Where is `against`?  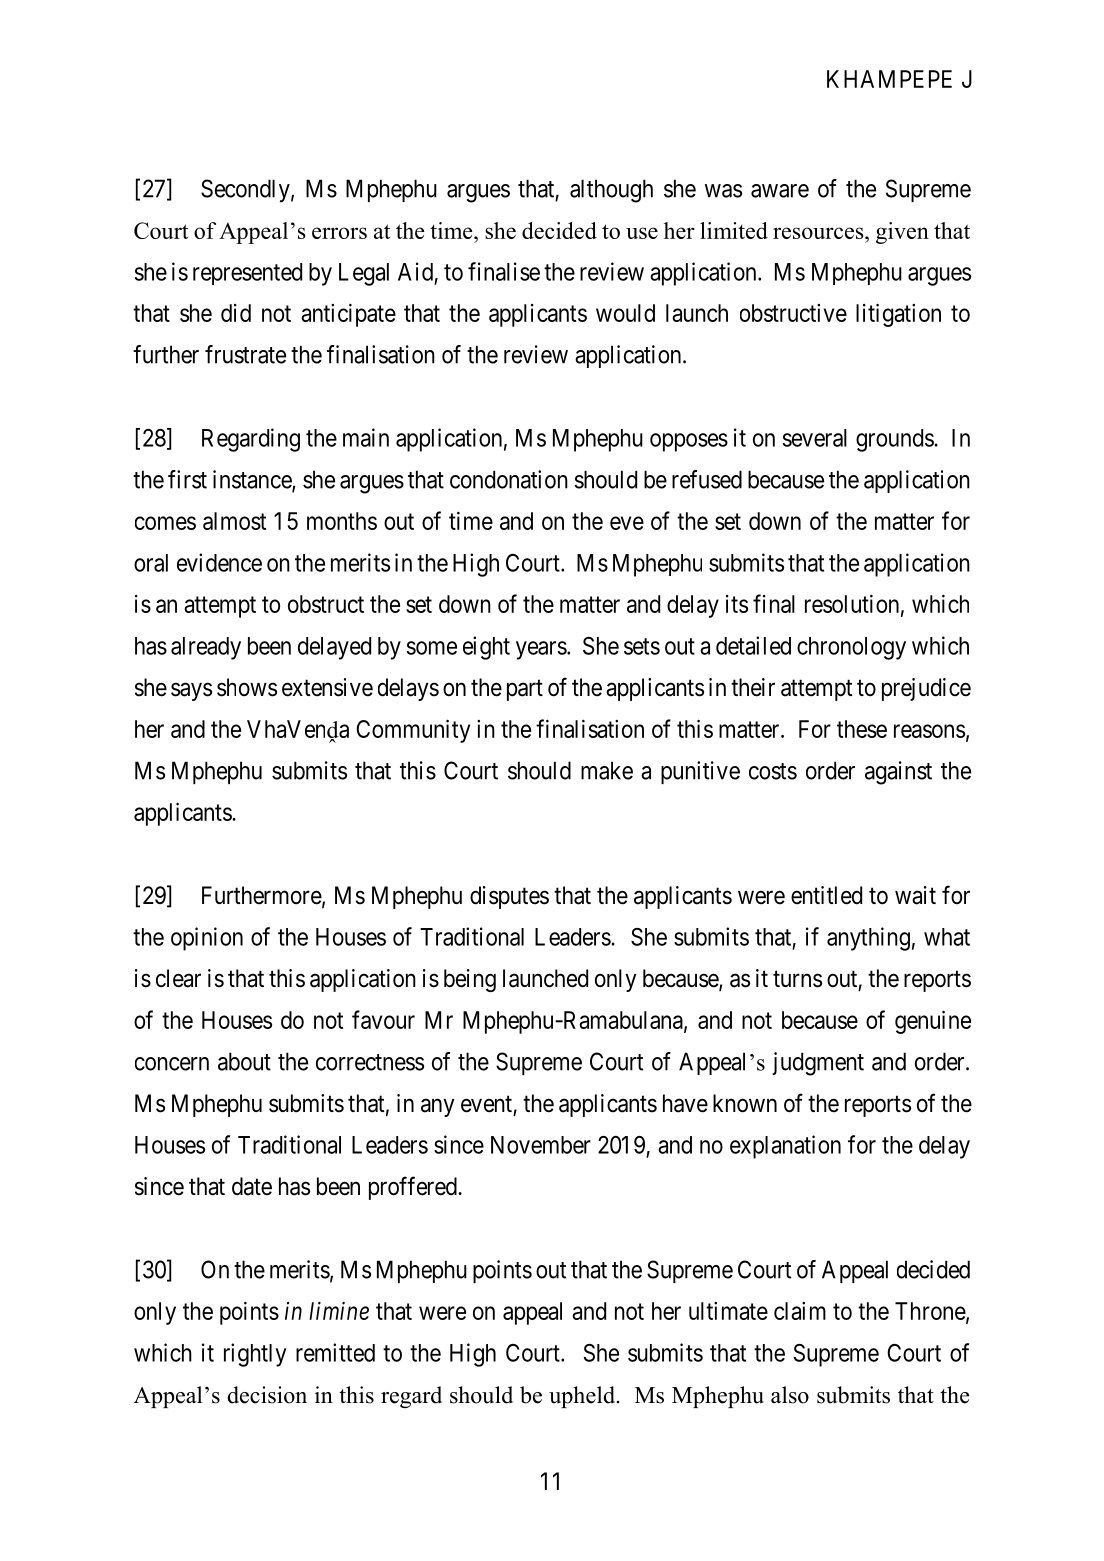 against is located at coordinates (898, 773).
